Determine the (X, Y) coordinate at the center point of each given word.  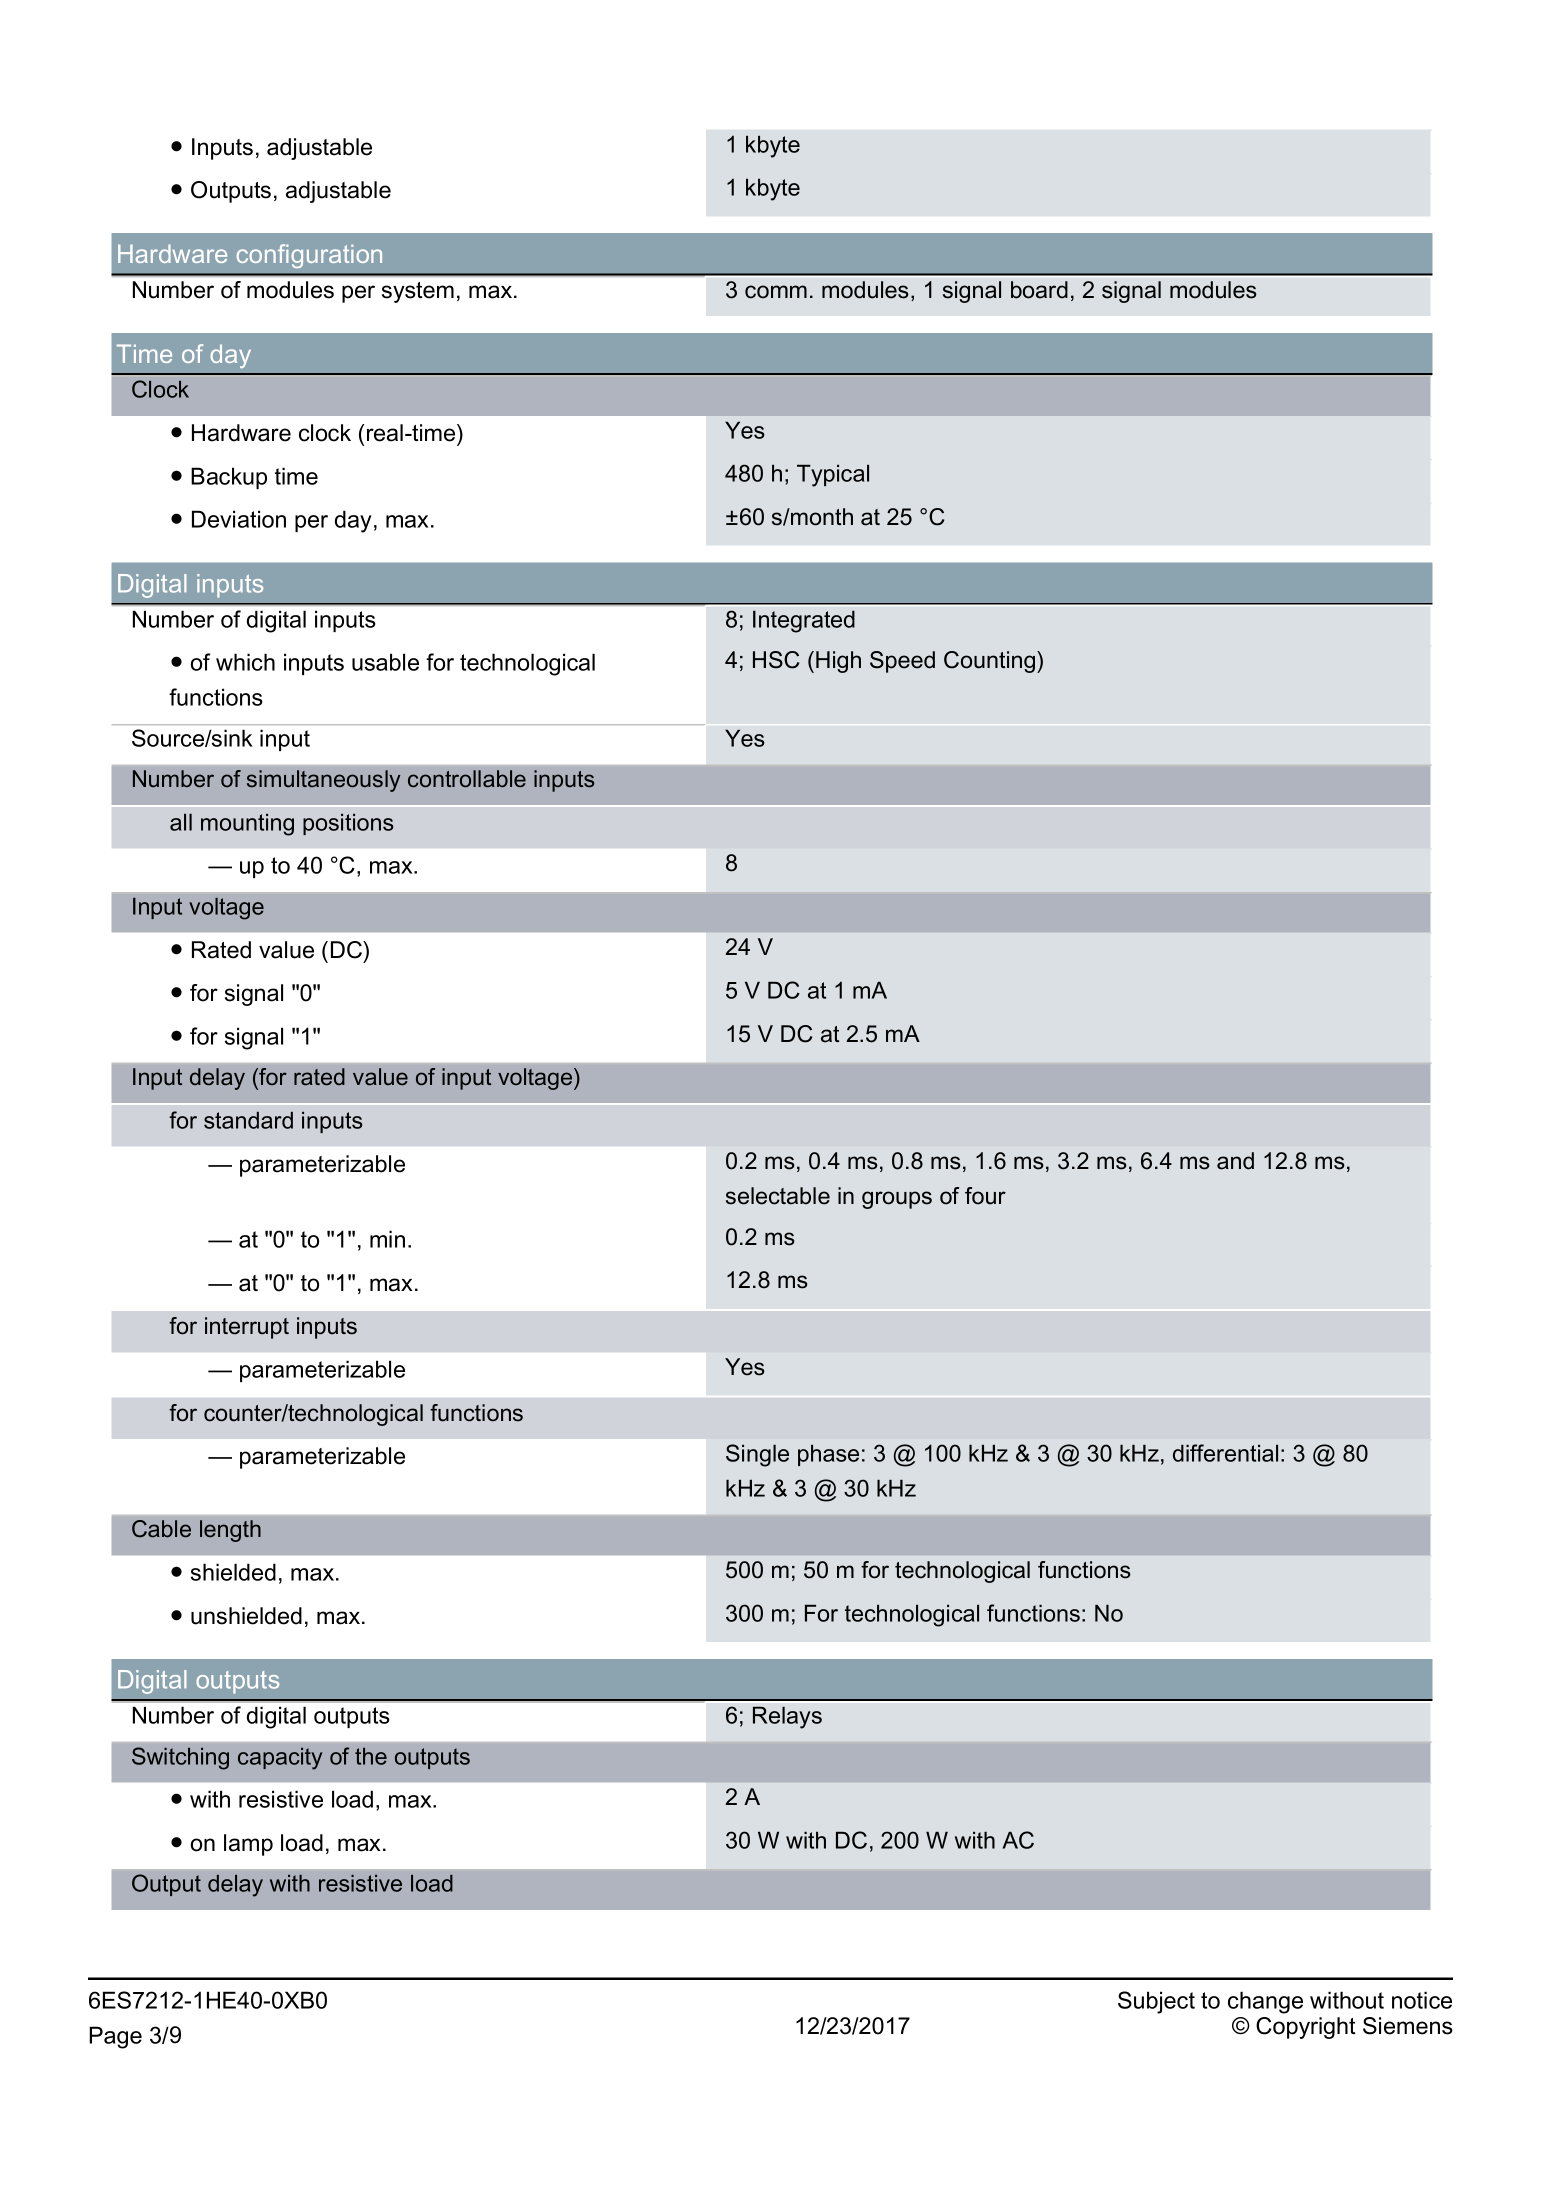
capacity (280, 1759)
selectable (778, 1196)
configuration (309, 256)
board (1039, 290)
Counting (991, 662)
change (1265, 2002)
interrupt (247, 1328)
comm (776, 292)
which (245, 662)
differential (1225, 1453)
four (985, 1196)
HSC (776, 660)
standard (248, 1120)
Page (115, 2037)
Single (757, 1455)
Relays (787, 1717)
